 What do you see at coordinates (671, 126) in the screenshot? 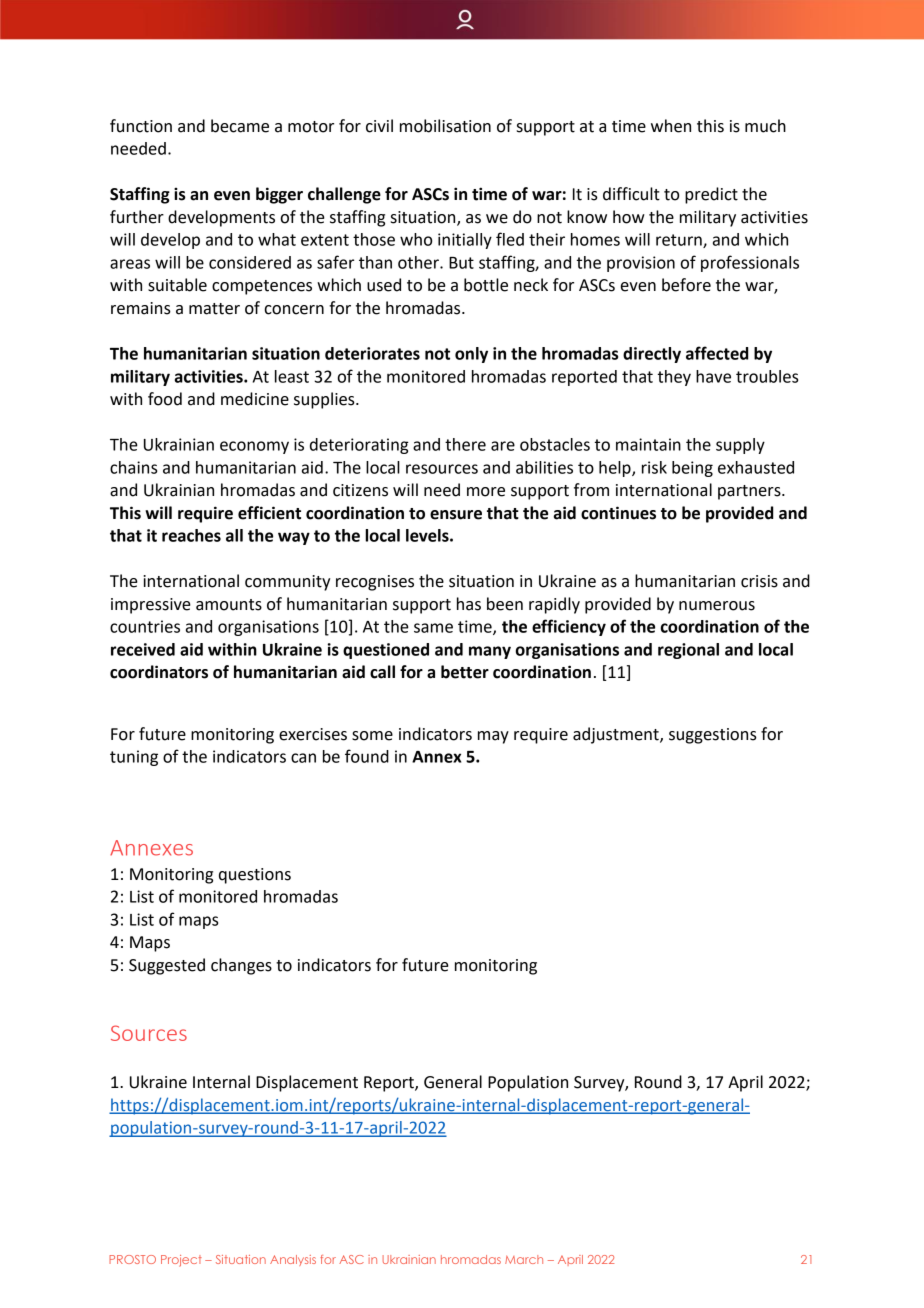
I see `when` at bounding box center [671, 126].
